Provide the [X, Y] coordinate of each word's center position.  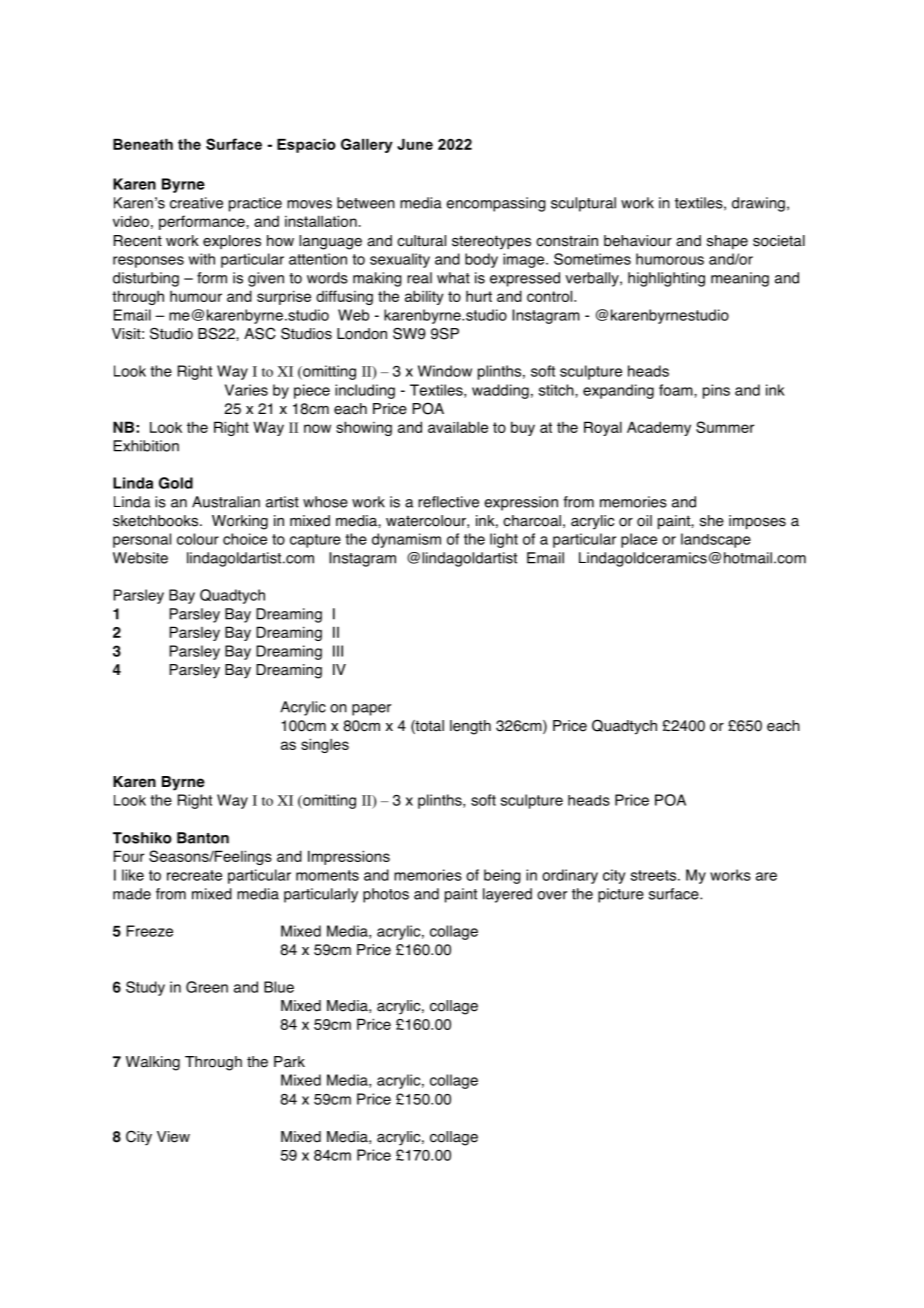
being [502, 876]
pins [716, 391]
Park [289, 1062]
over [552, 895]
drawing [758, 204]
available [458, 427]
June [415, 144]
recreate [194, 875]
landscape [716, 540]
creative [196, 203]
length [470, 727]
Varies [246, 390]
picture [621, 895]
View [173, 1137]
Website [140, 558]
